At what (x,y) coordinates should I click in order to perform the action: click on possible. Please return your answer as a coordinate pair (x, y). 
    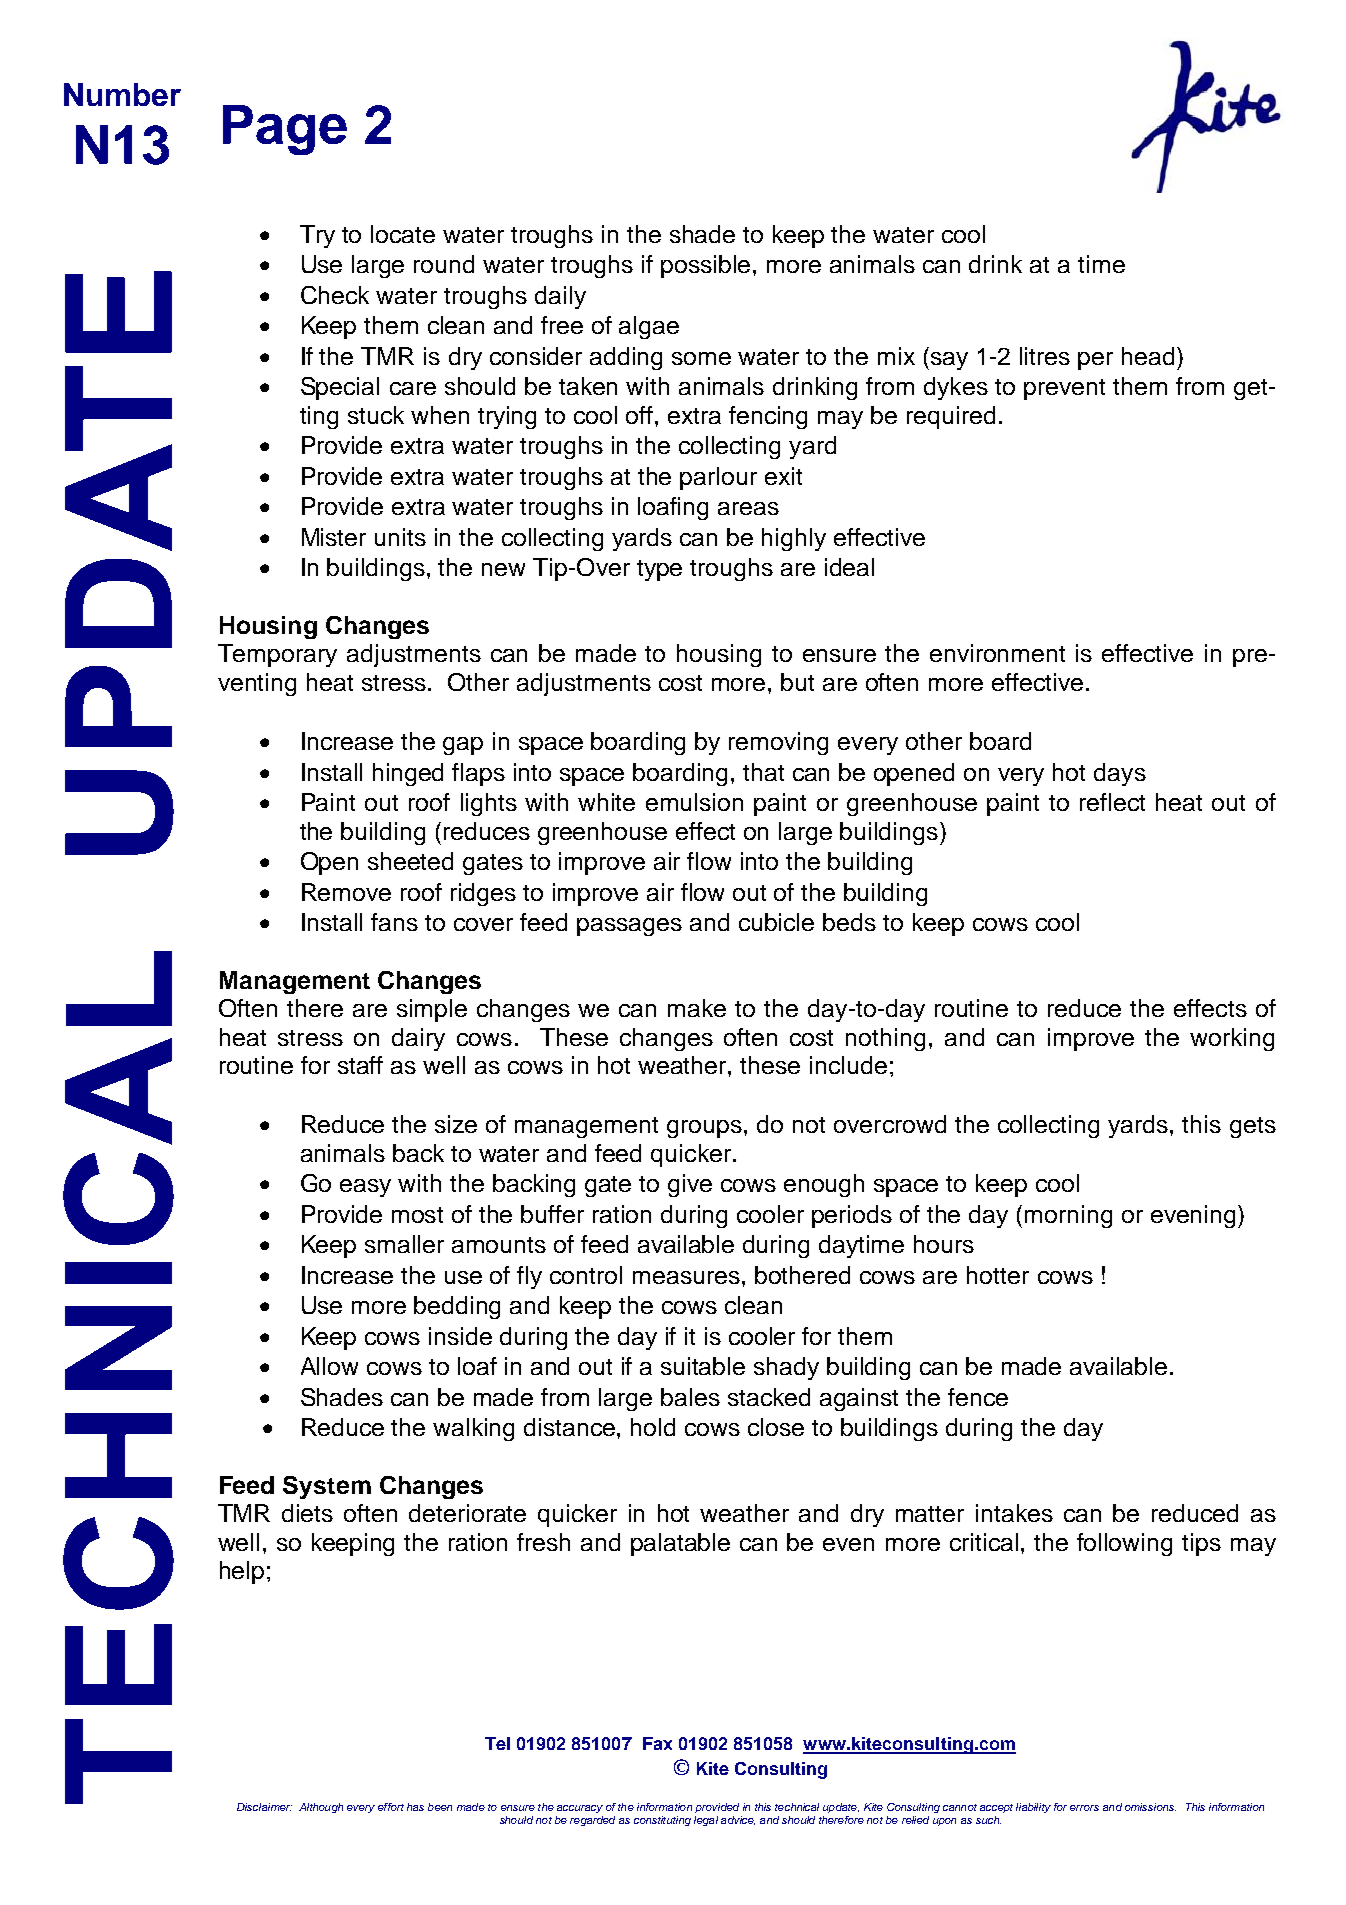
    Looking at the image, I should click on (707, 266).
